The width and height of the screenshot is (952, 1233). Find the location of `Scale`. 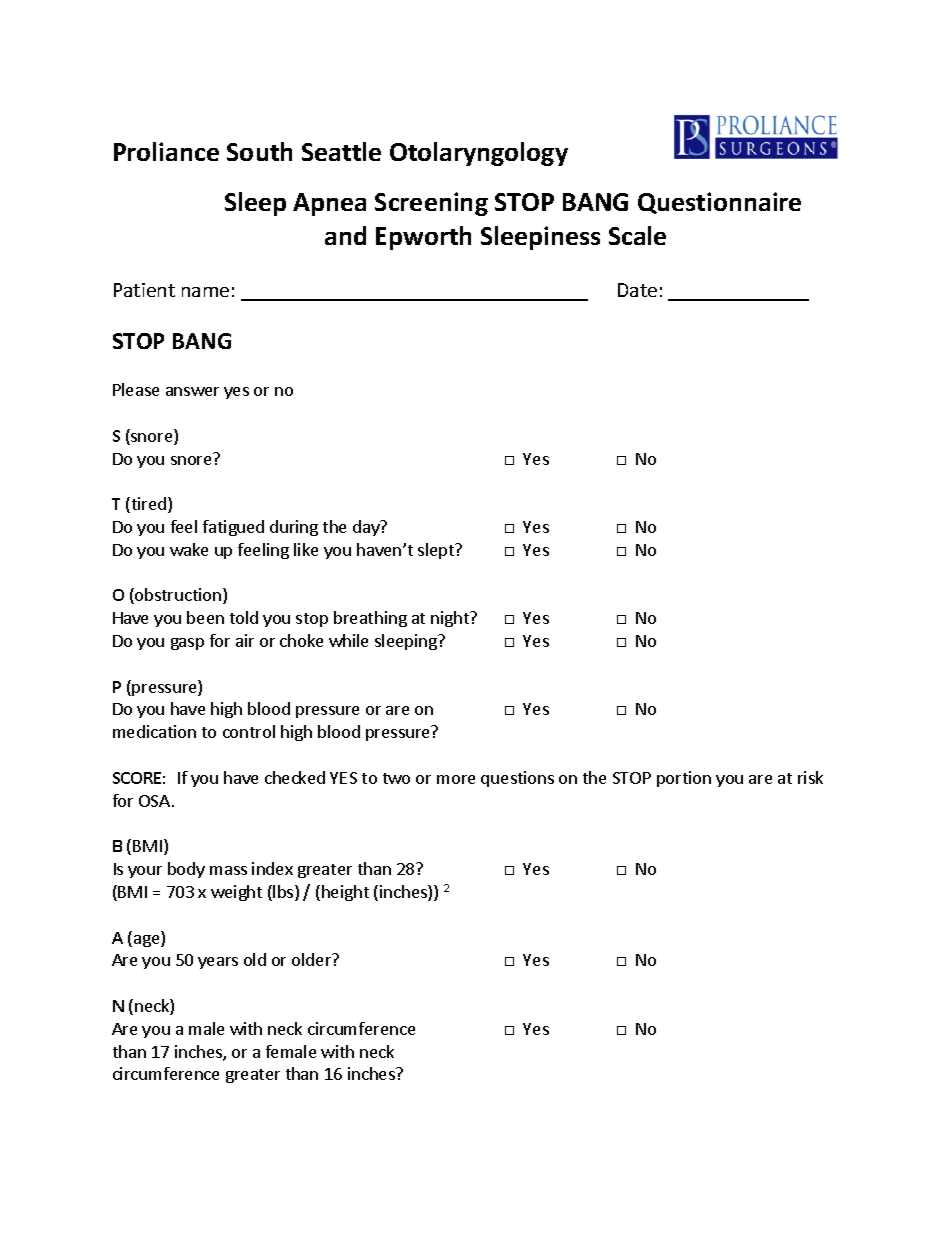

Scale is located at coordinates (637, 235).
